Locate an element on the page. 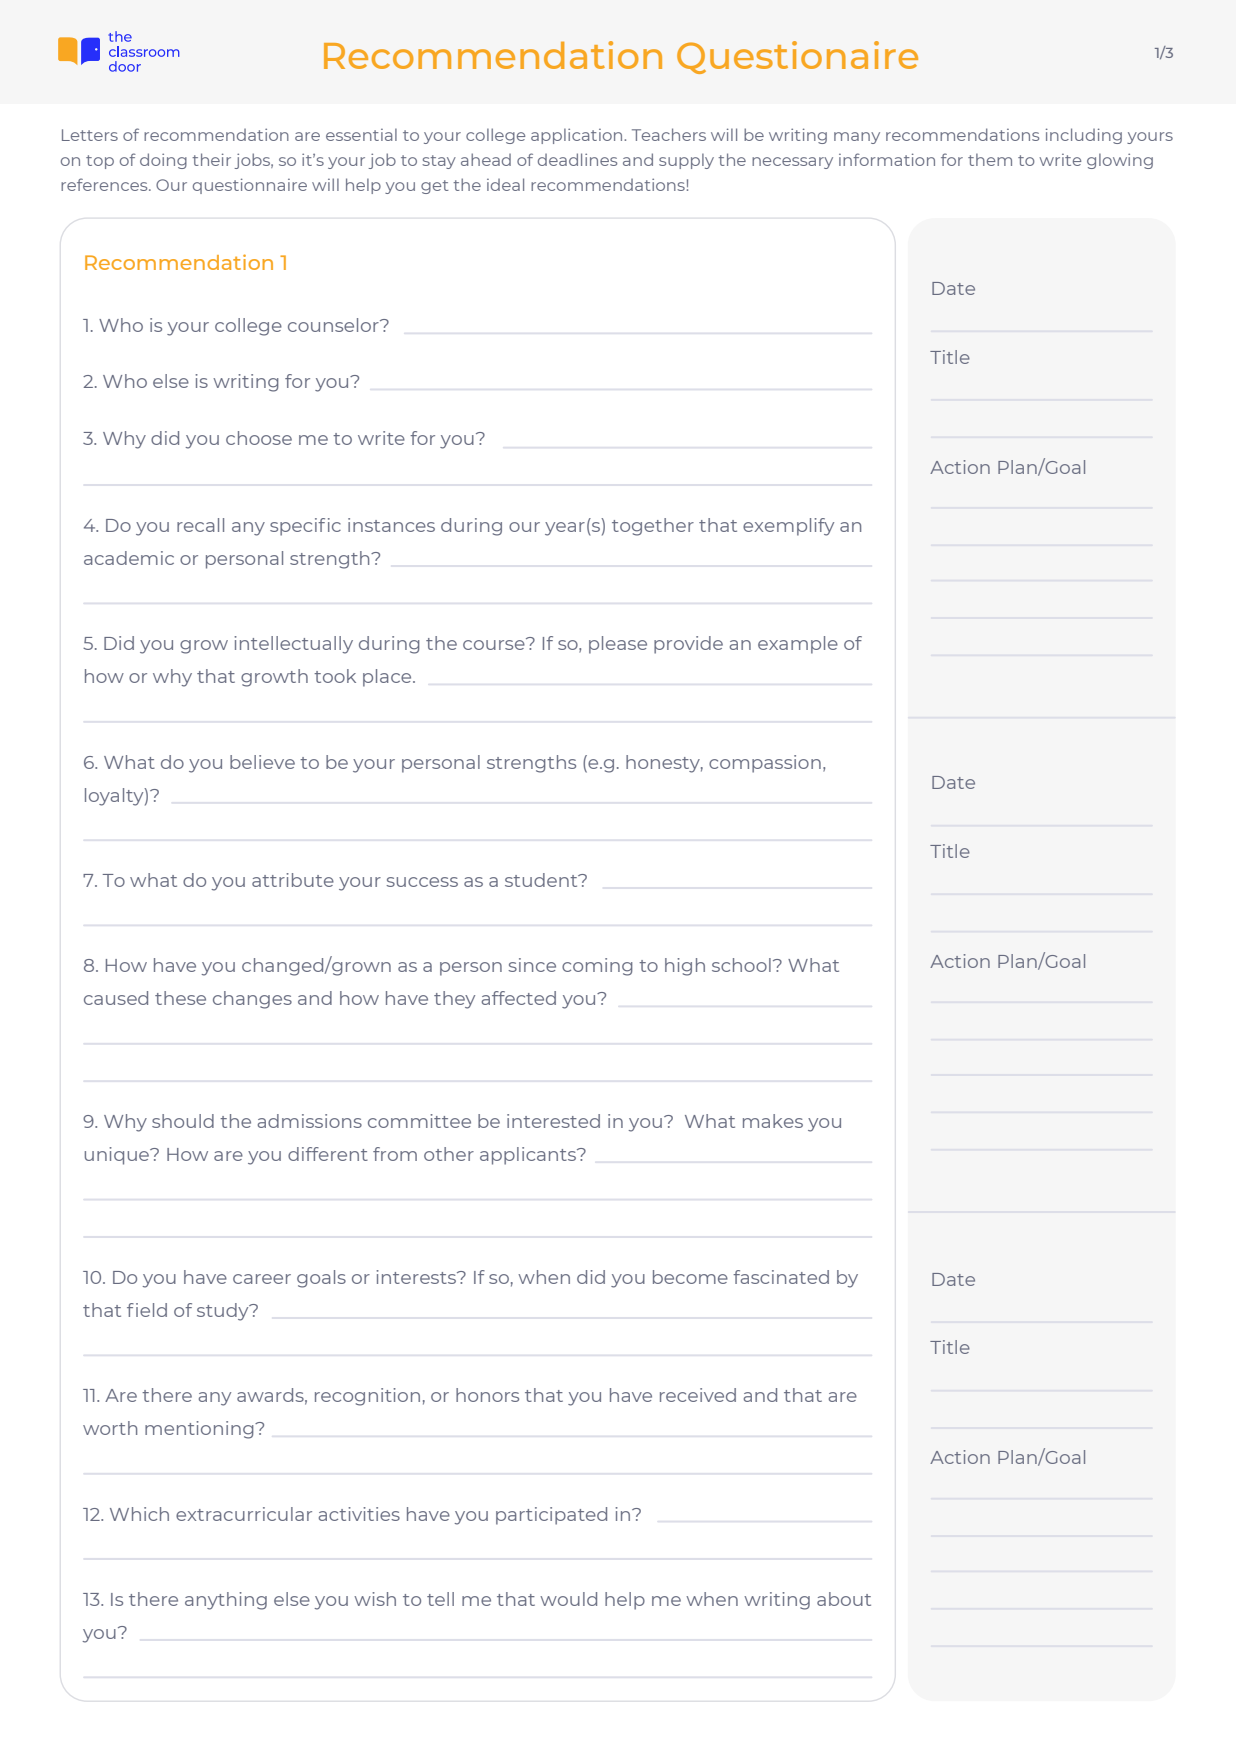 The width and height of the page is (1236, 1749). example is located at coordinates (798, 645).
